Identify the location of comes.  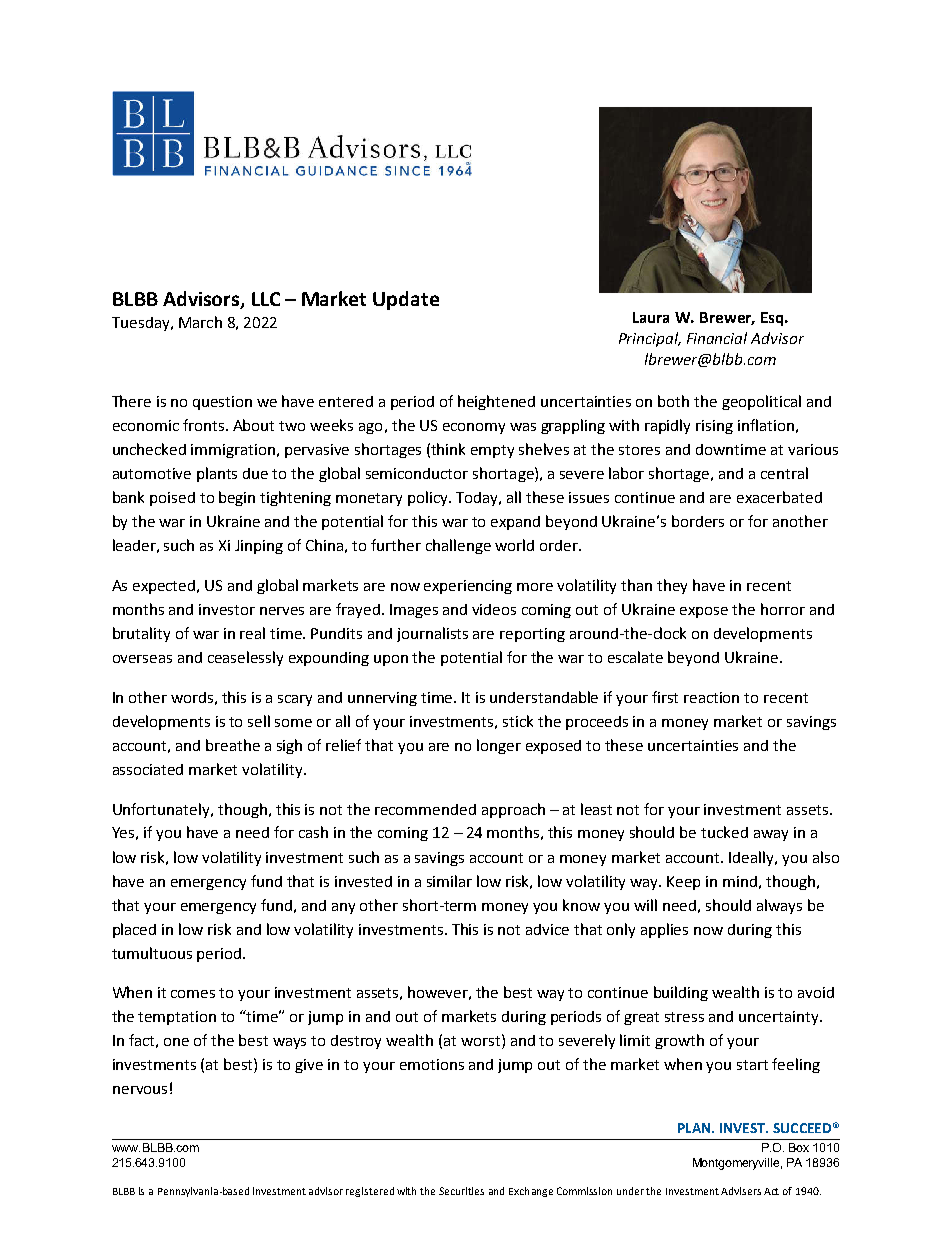
(193, 994).
